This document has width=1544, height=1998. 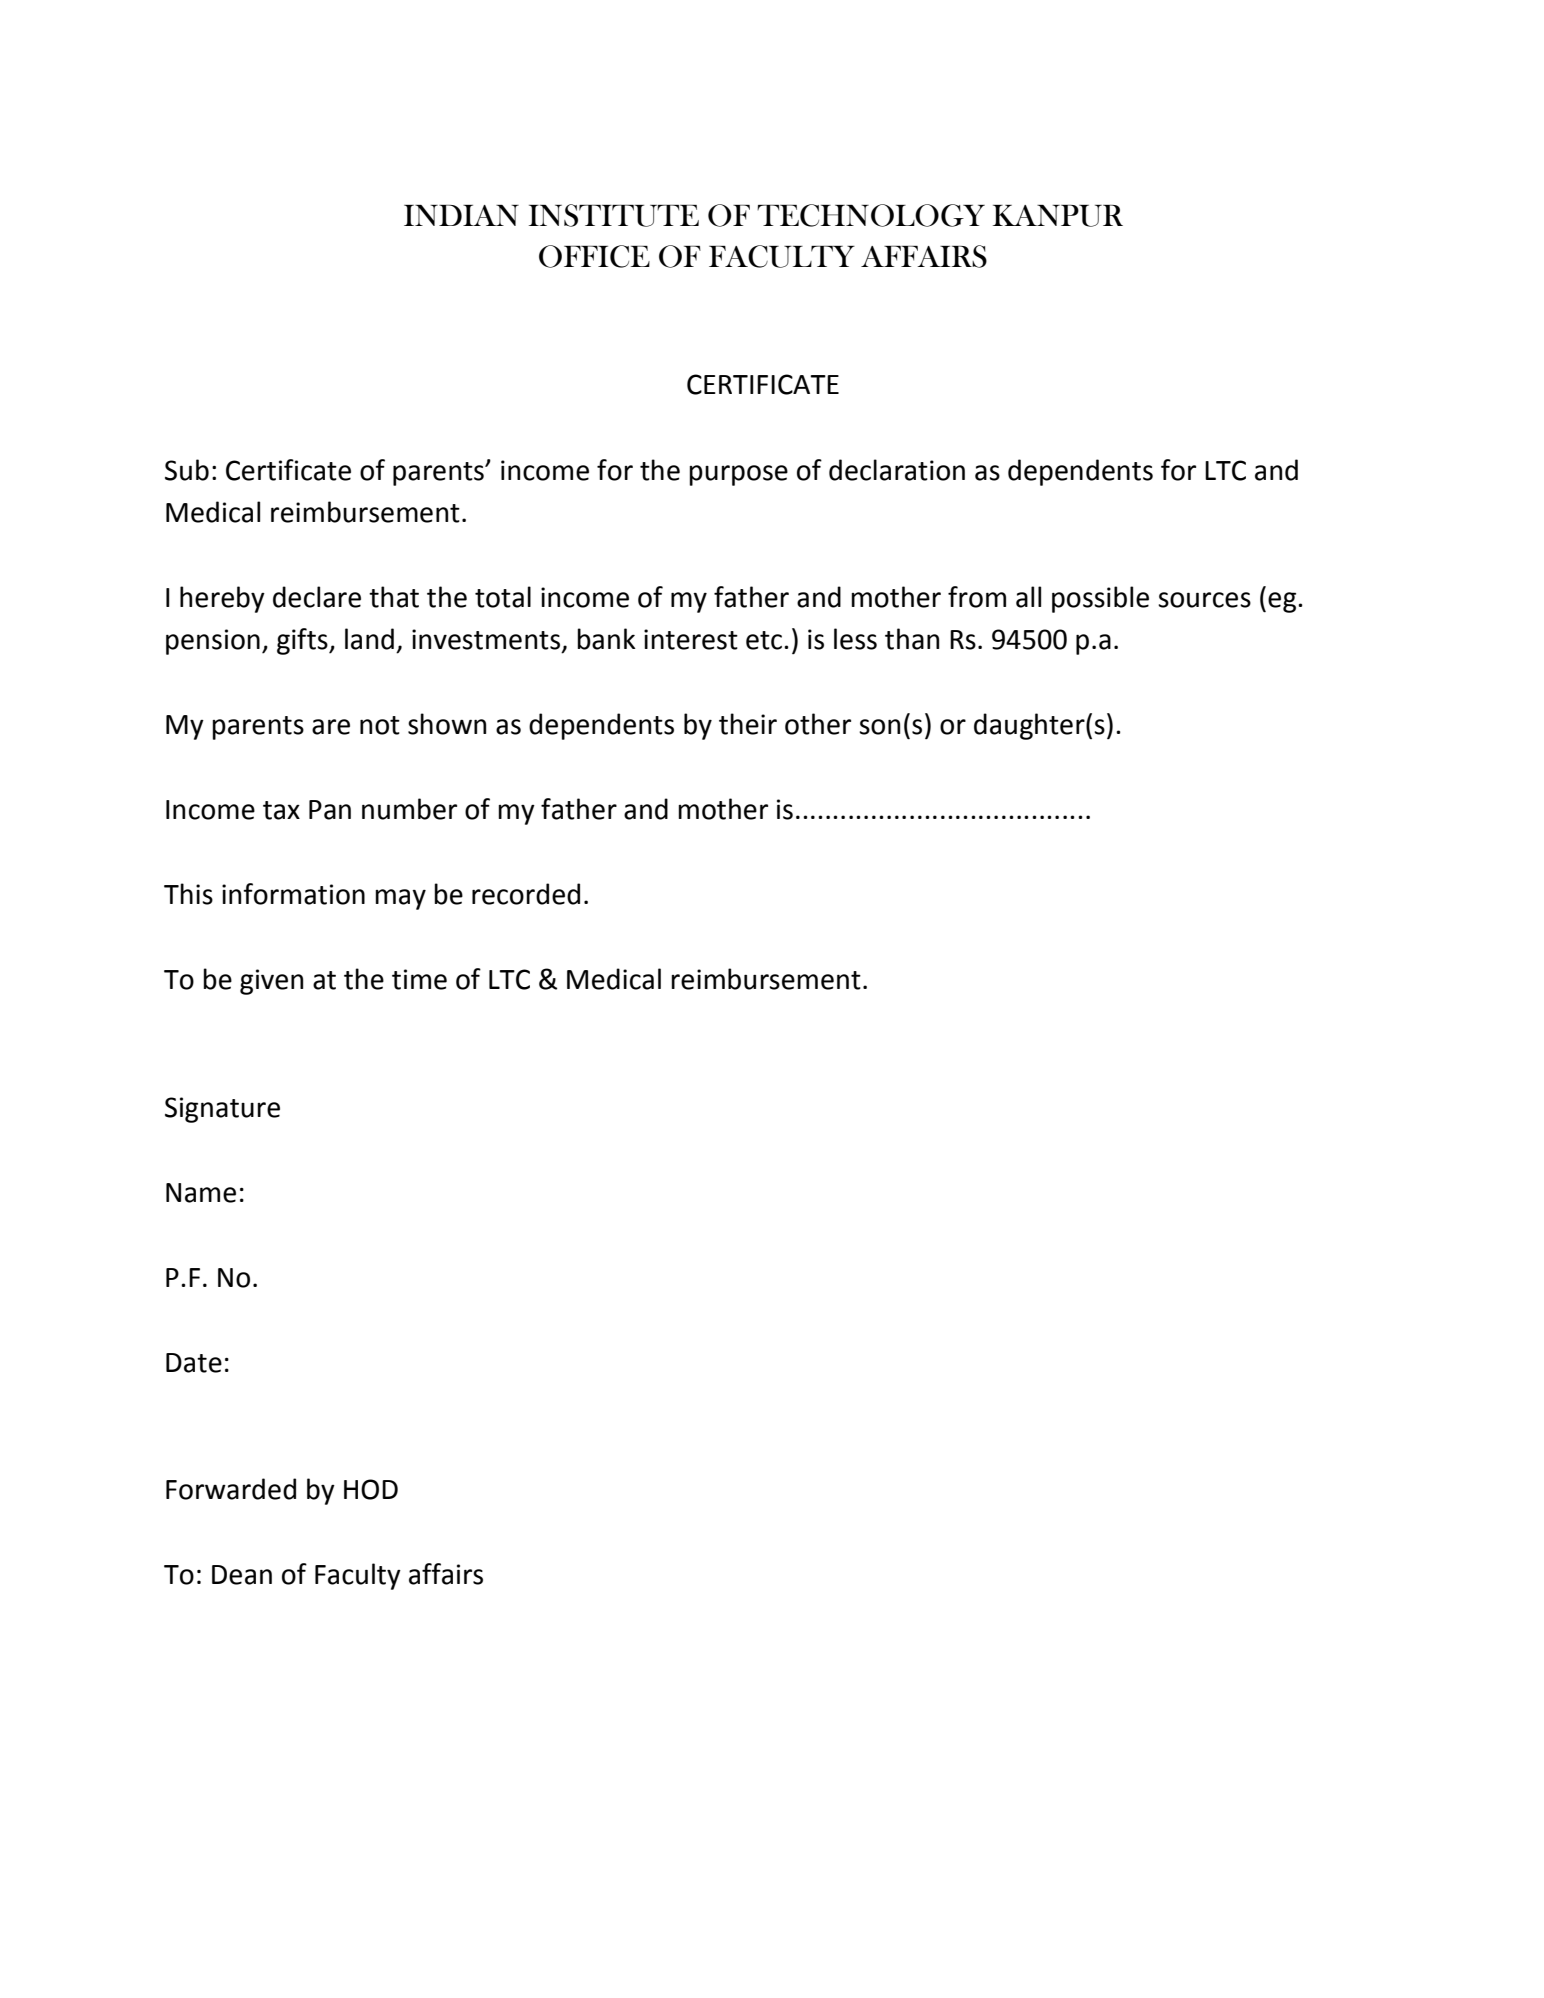 I want to click on Forwarded, so click(x=231, y=1489).
